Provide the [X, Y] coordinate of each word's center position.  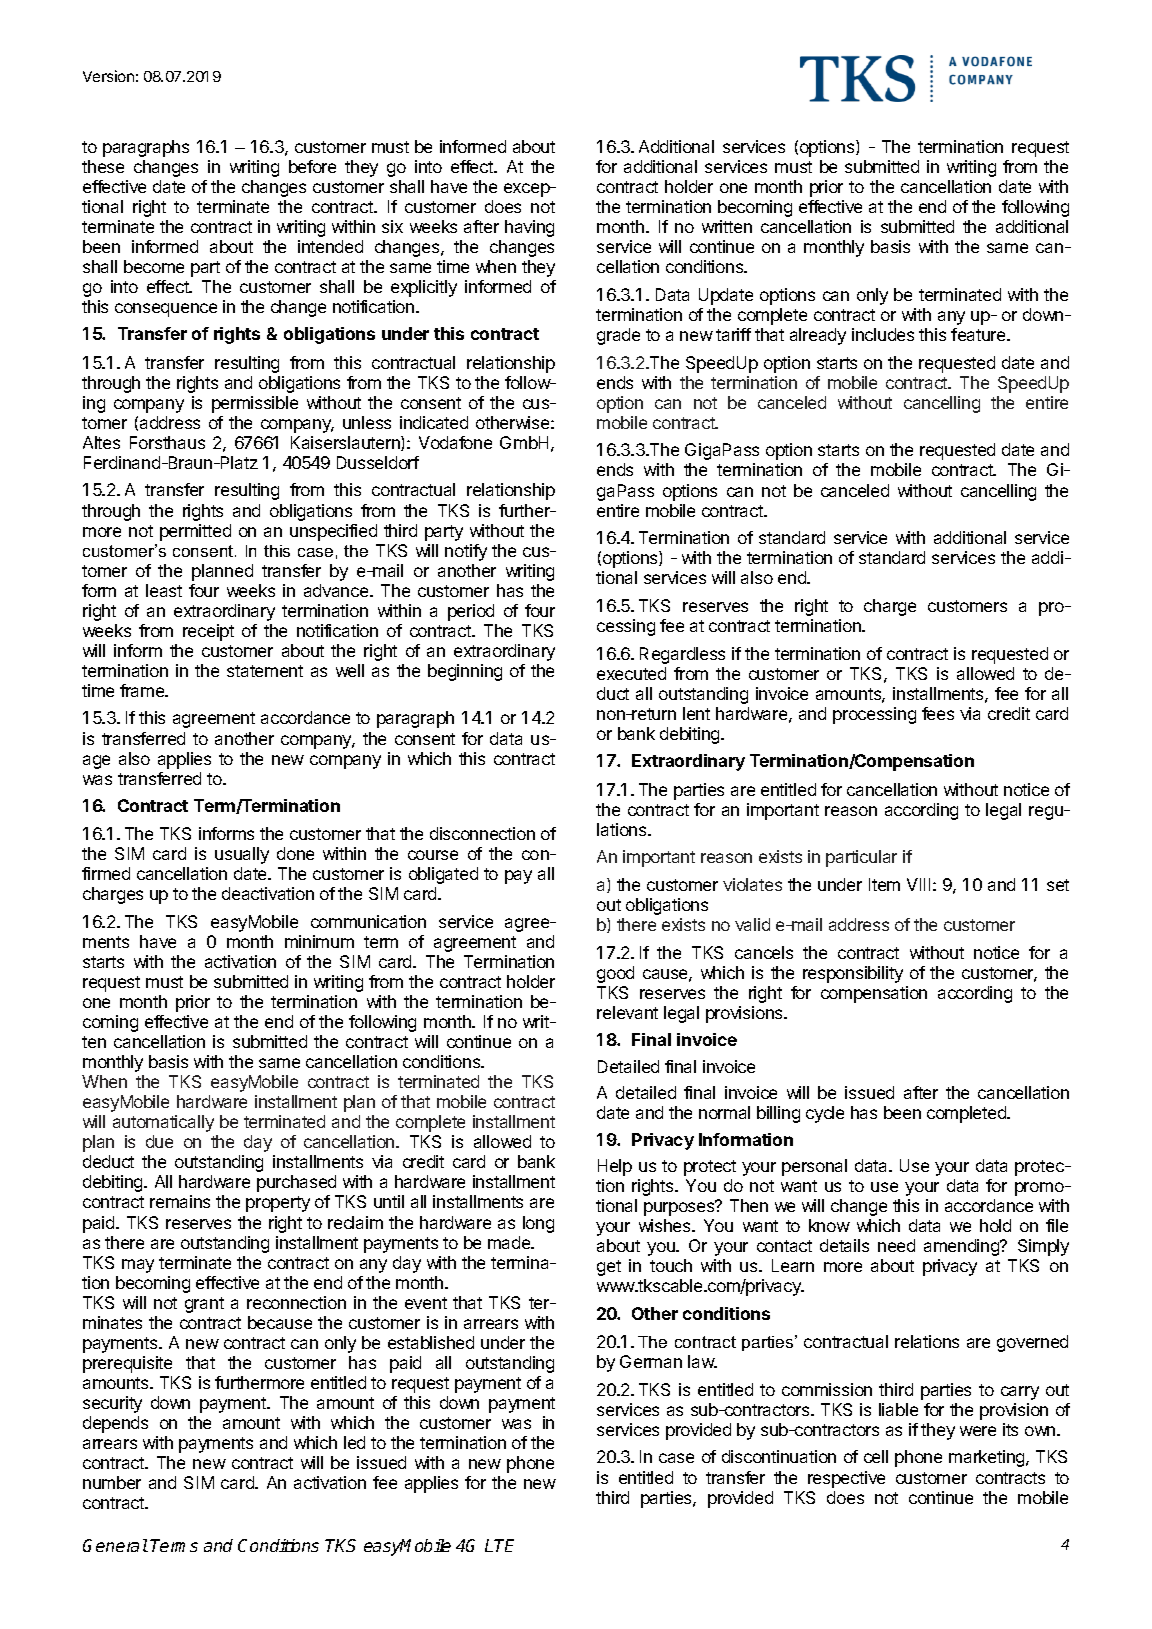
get [609, 1268]
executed [631, 673]
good [615, 974]
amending [963, 1247]
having [529, 228]
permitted [195, 532]
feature [979, 334]
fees [938, 713]
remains [180, 1201]
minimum [319, 941]
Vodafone [455, 442]
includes [883, 334]
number [112, 1482]
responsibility [853, 974]
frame [143, 690]
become [154, 266]
